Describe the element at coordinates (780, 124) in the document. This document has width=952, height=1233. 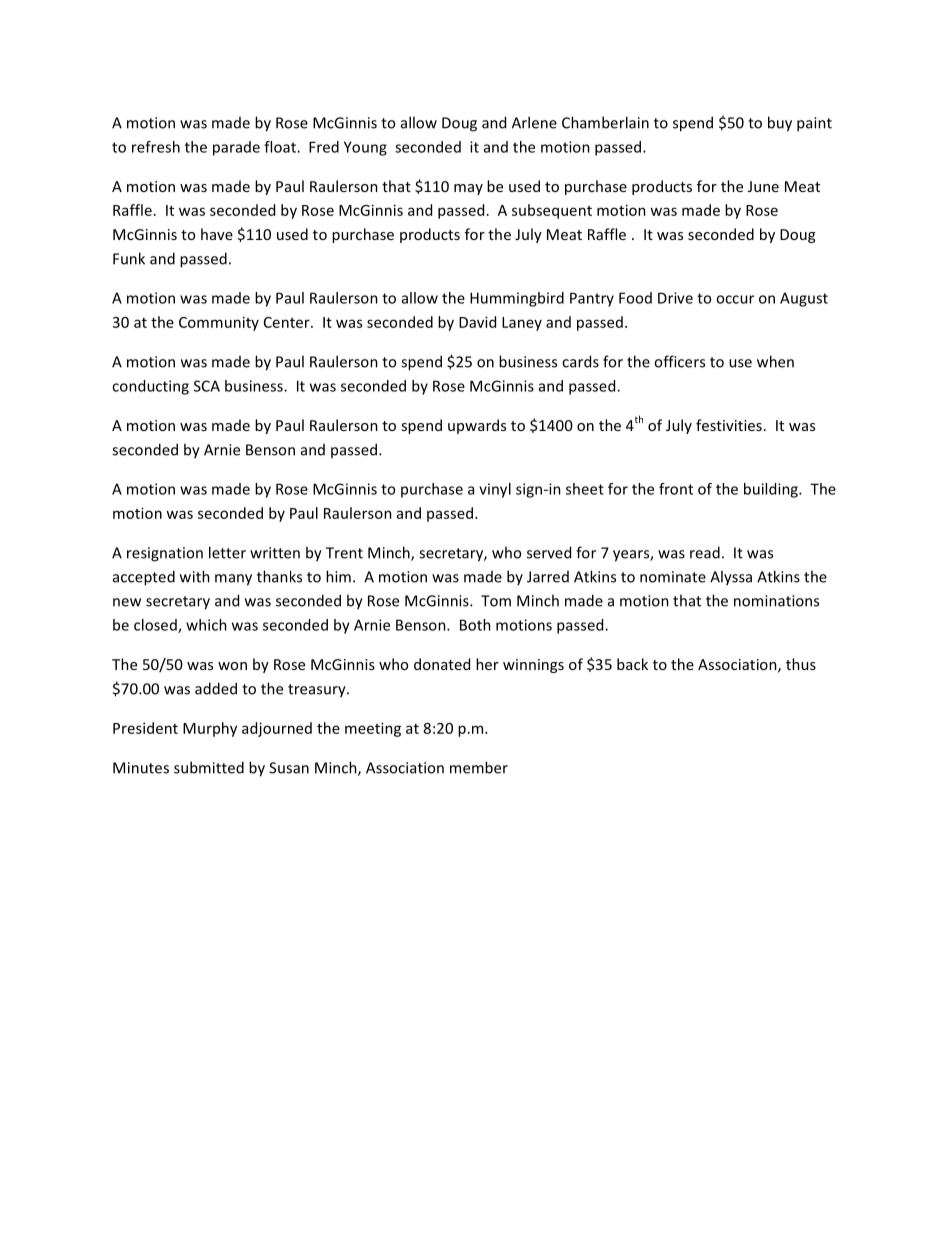
I see `buy` at that location.
